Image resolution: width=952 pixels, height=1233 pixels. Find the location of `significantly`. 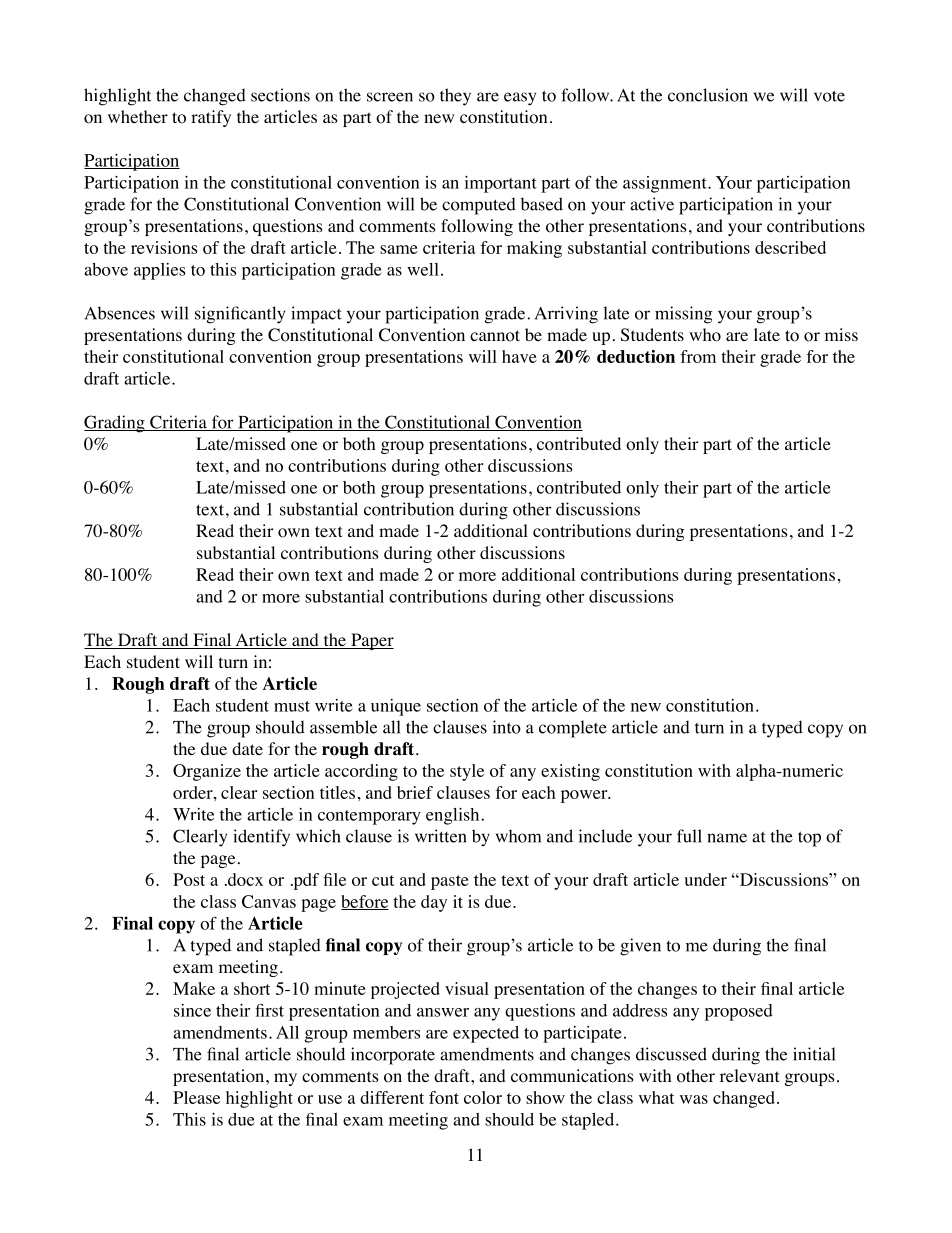

significantly is located at coordinates (240, 315).
